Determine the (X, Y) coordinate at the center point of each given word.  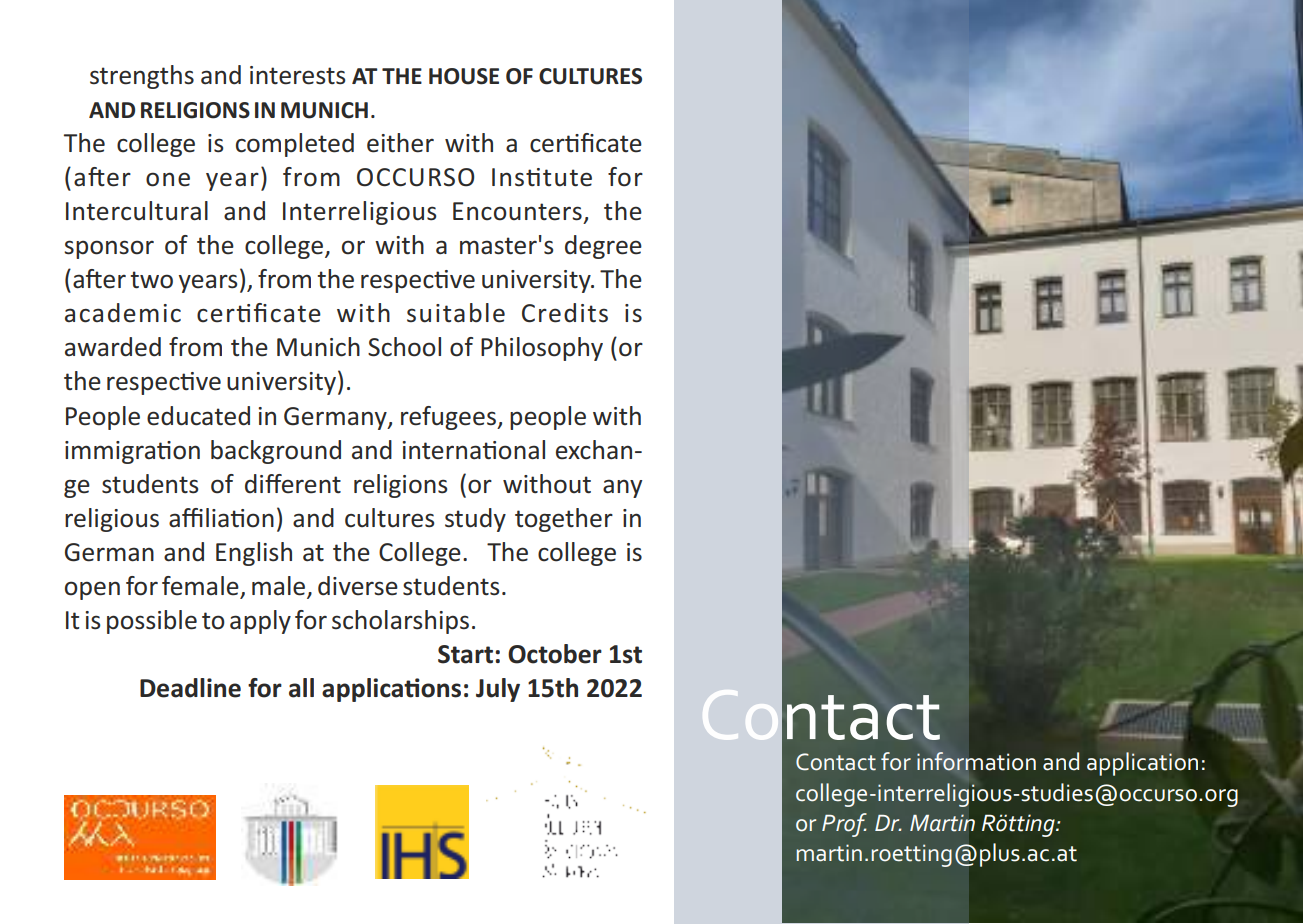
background (276, 452)
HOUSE (464, 76)
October (555, 654)
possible (152, 622)
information (976, 761)
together (564, 520)
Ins (509, 177)
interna (442, 450)
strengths (142, 77)
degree (603, 247)
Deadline (190, 688)
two (151, 280)
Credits (565, 313)
